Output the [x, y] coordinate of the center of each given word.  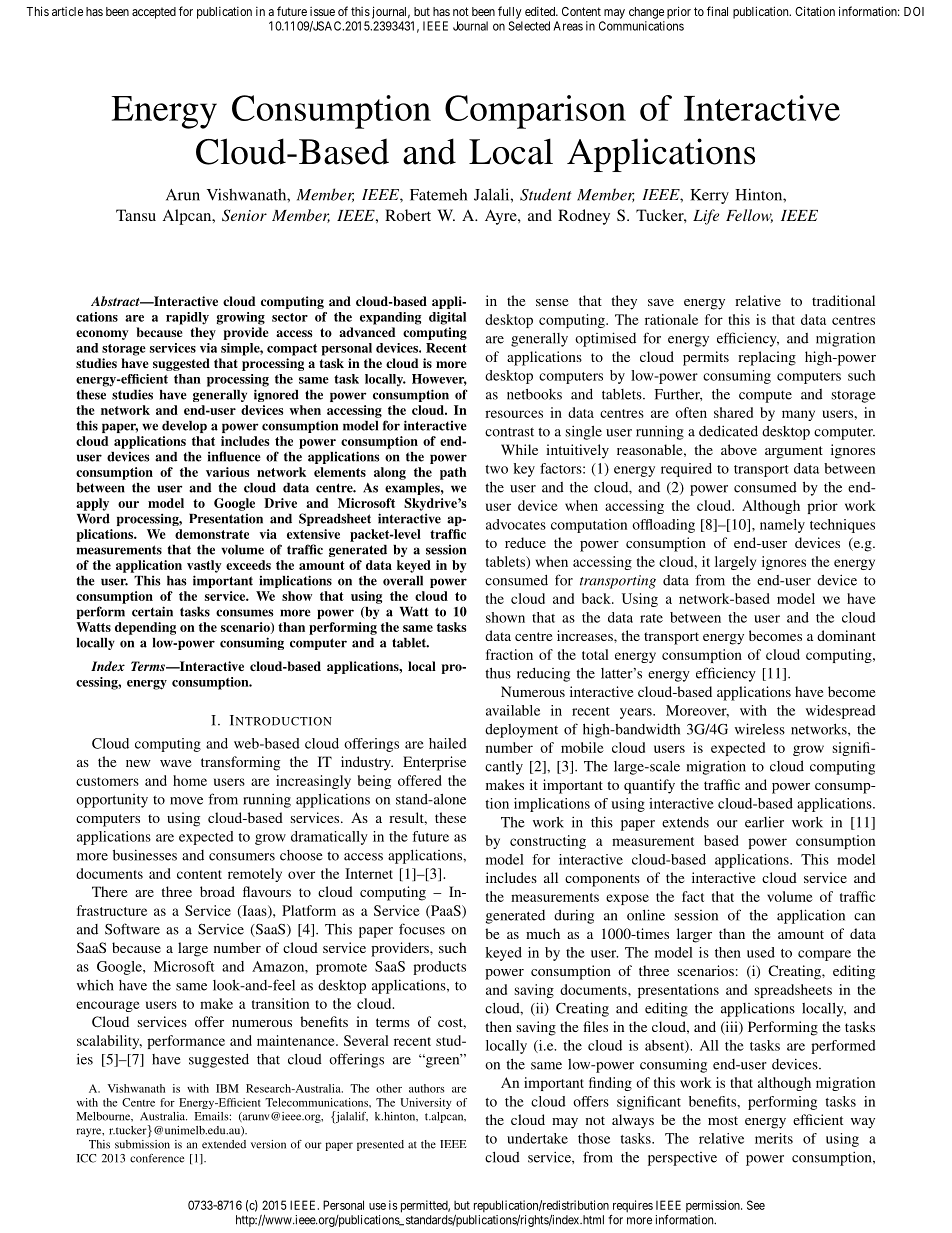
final [717, 11]
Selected [529, 26]
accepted [154, 13]
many [798, 415]
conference [157, 1158]
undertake [537, 1138]
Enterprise [434, 763]
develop [184, 427]
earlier [764, 822]
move [186, 801]
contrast [509, 432]
